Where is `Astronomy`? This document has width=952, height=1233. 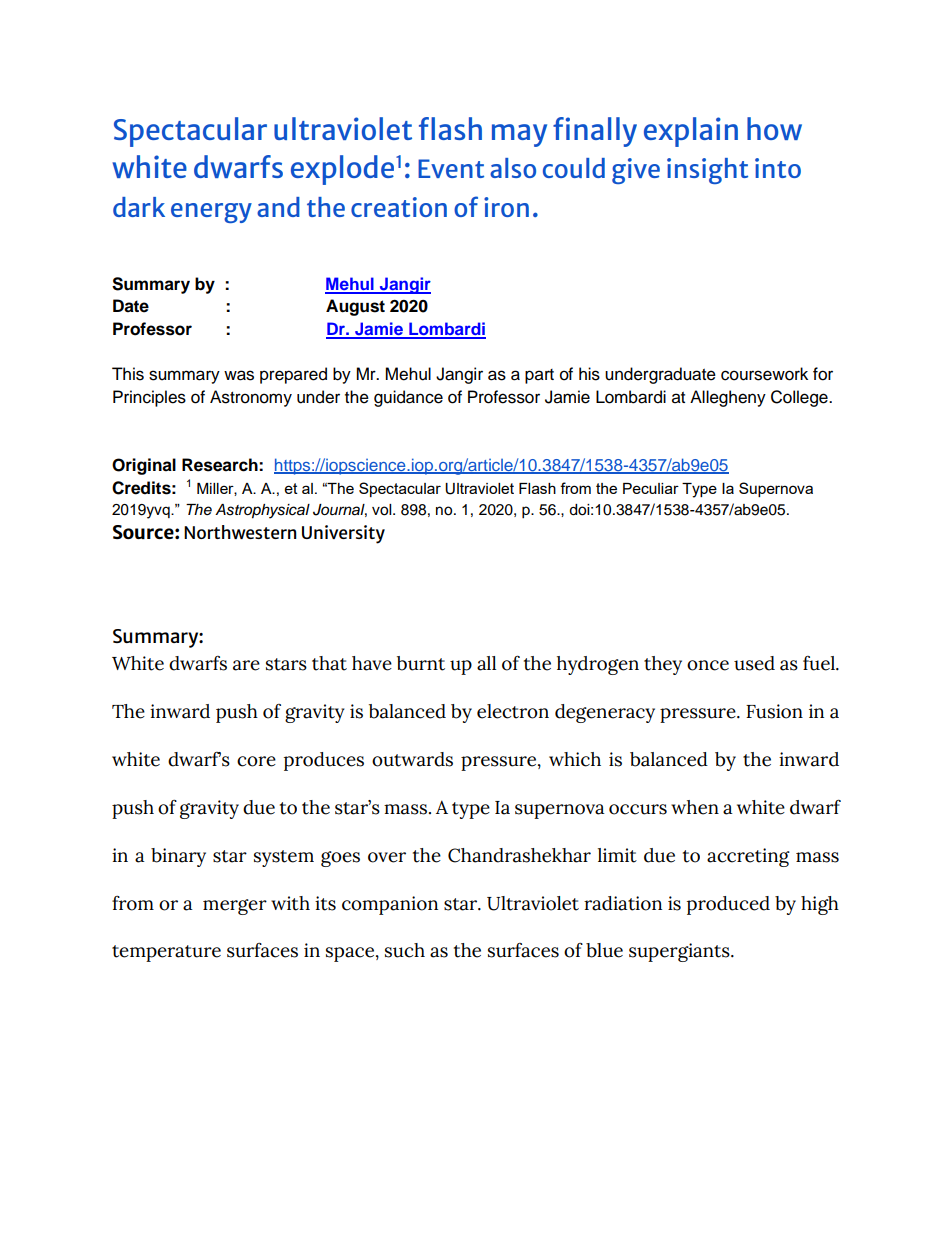 Astronomy is located at coordinates (251, 398).
